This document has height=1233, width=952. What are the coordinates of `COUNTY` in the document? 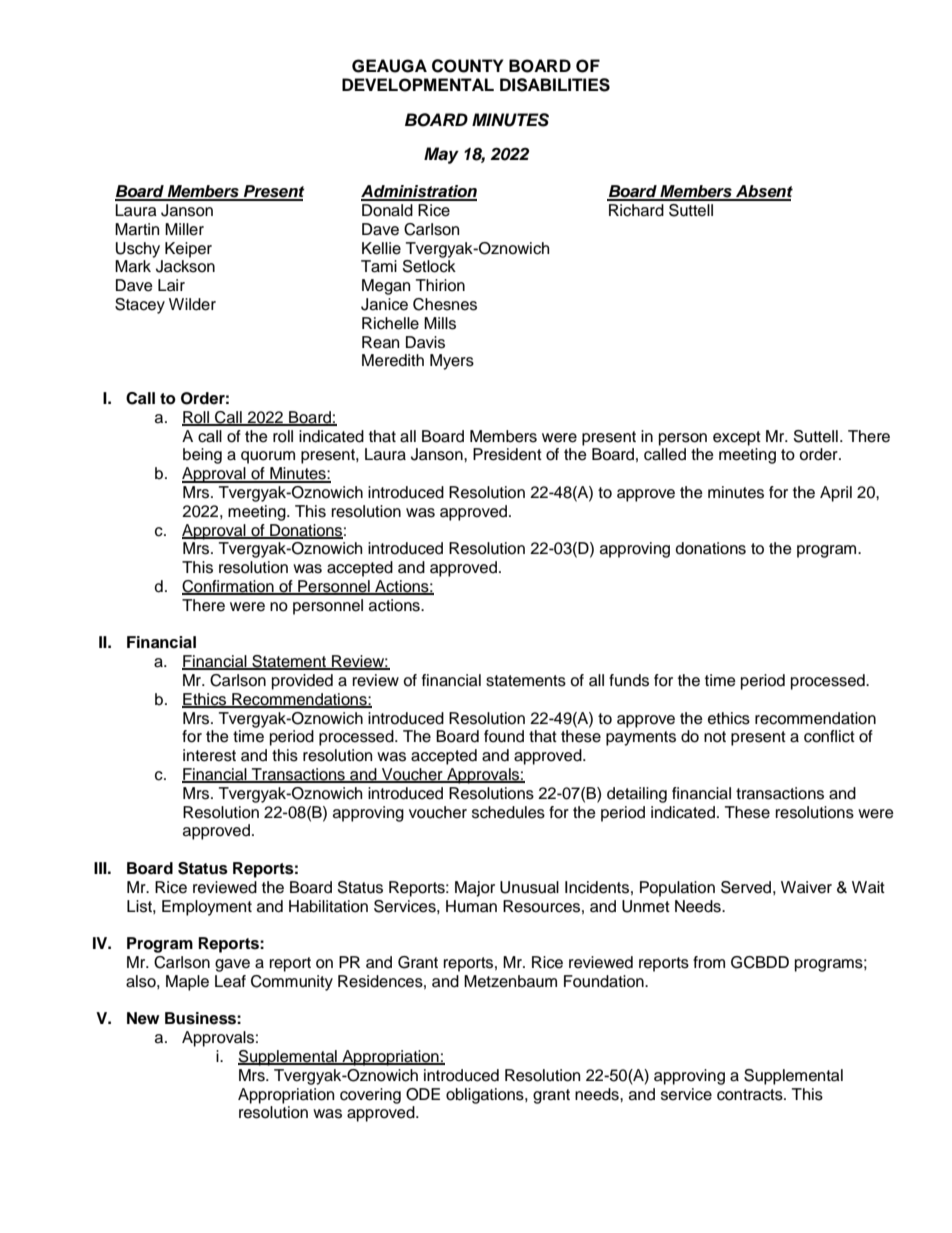 It's located at (468, 66).
